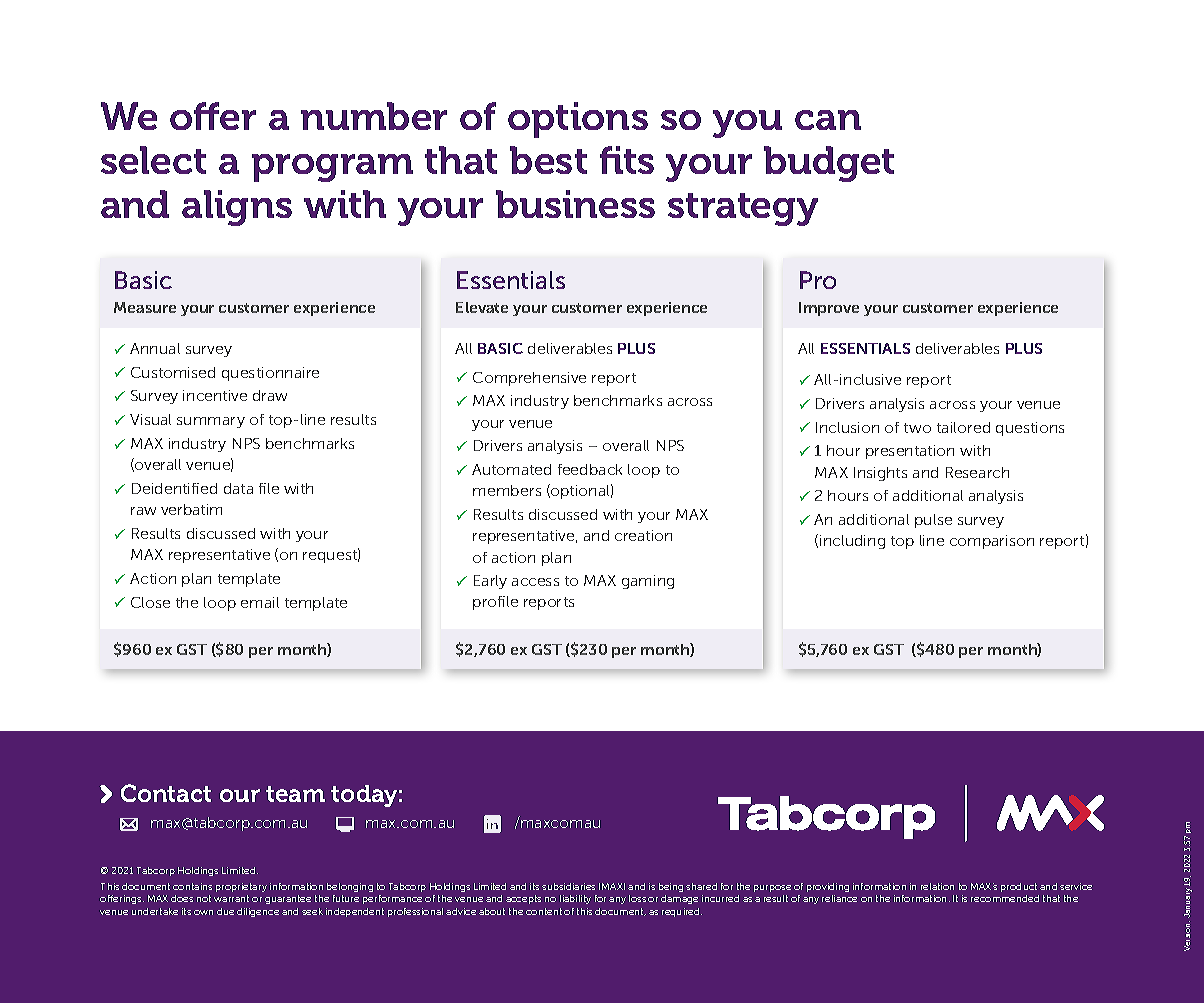 The image size is (1204, 1003). What do you see at coordinates (270, 395) in the screenshot?
I see `draw` at bounding box center [270, 395].
